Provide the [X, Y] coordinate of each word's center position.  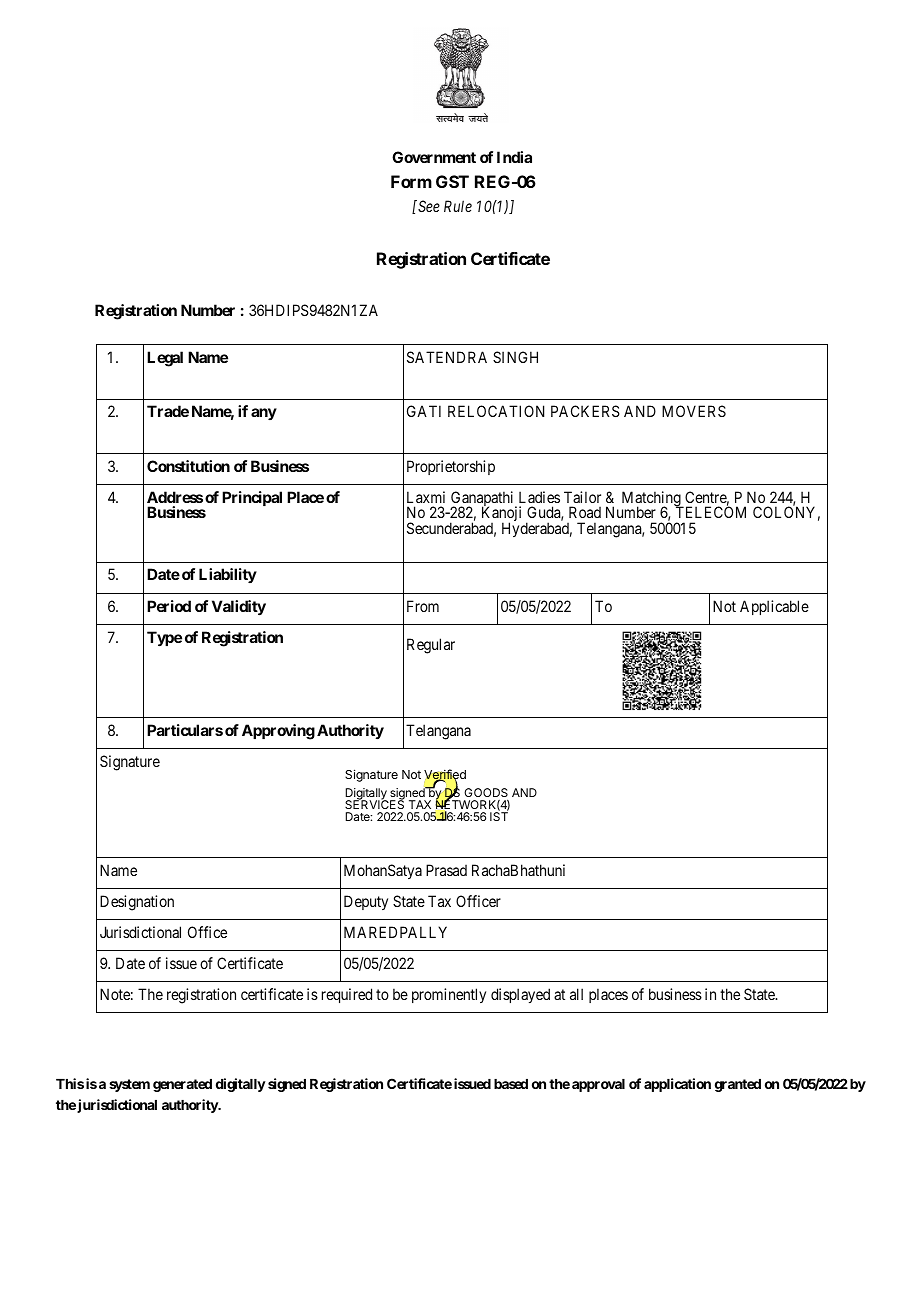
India [514, 157]
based [511, 1084]
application [677, 1085]
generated [182, 1085]
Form [411, 181]
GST [452, 181]
